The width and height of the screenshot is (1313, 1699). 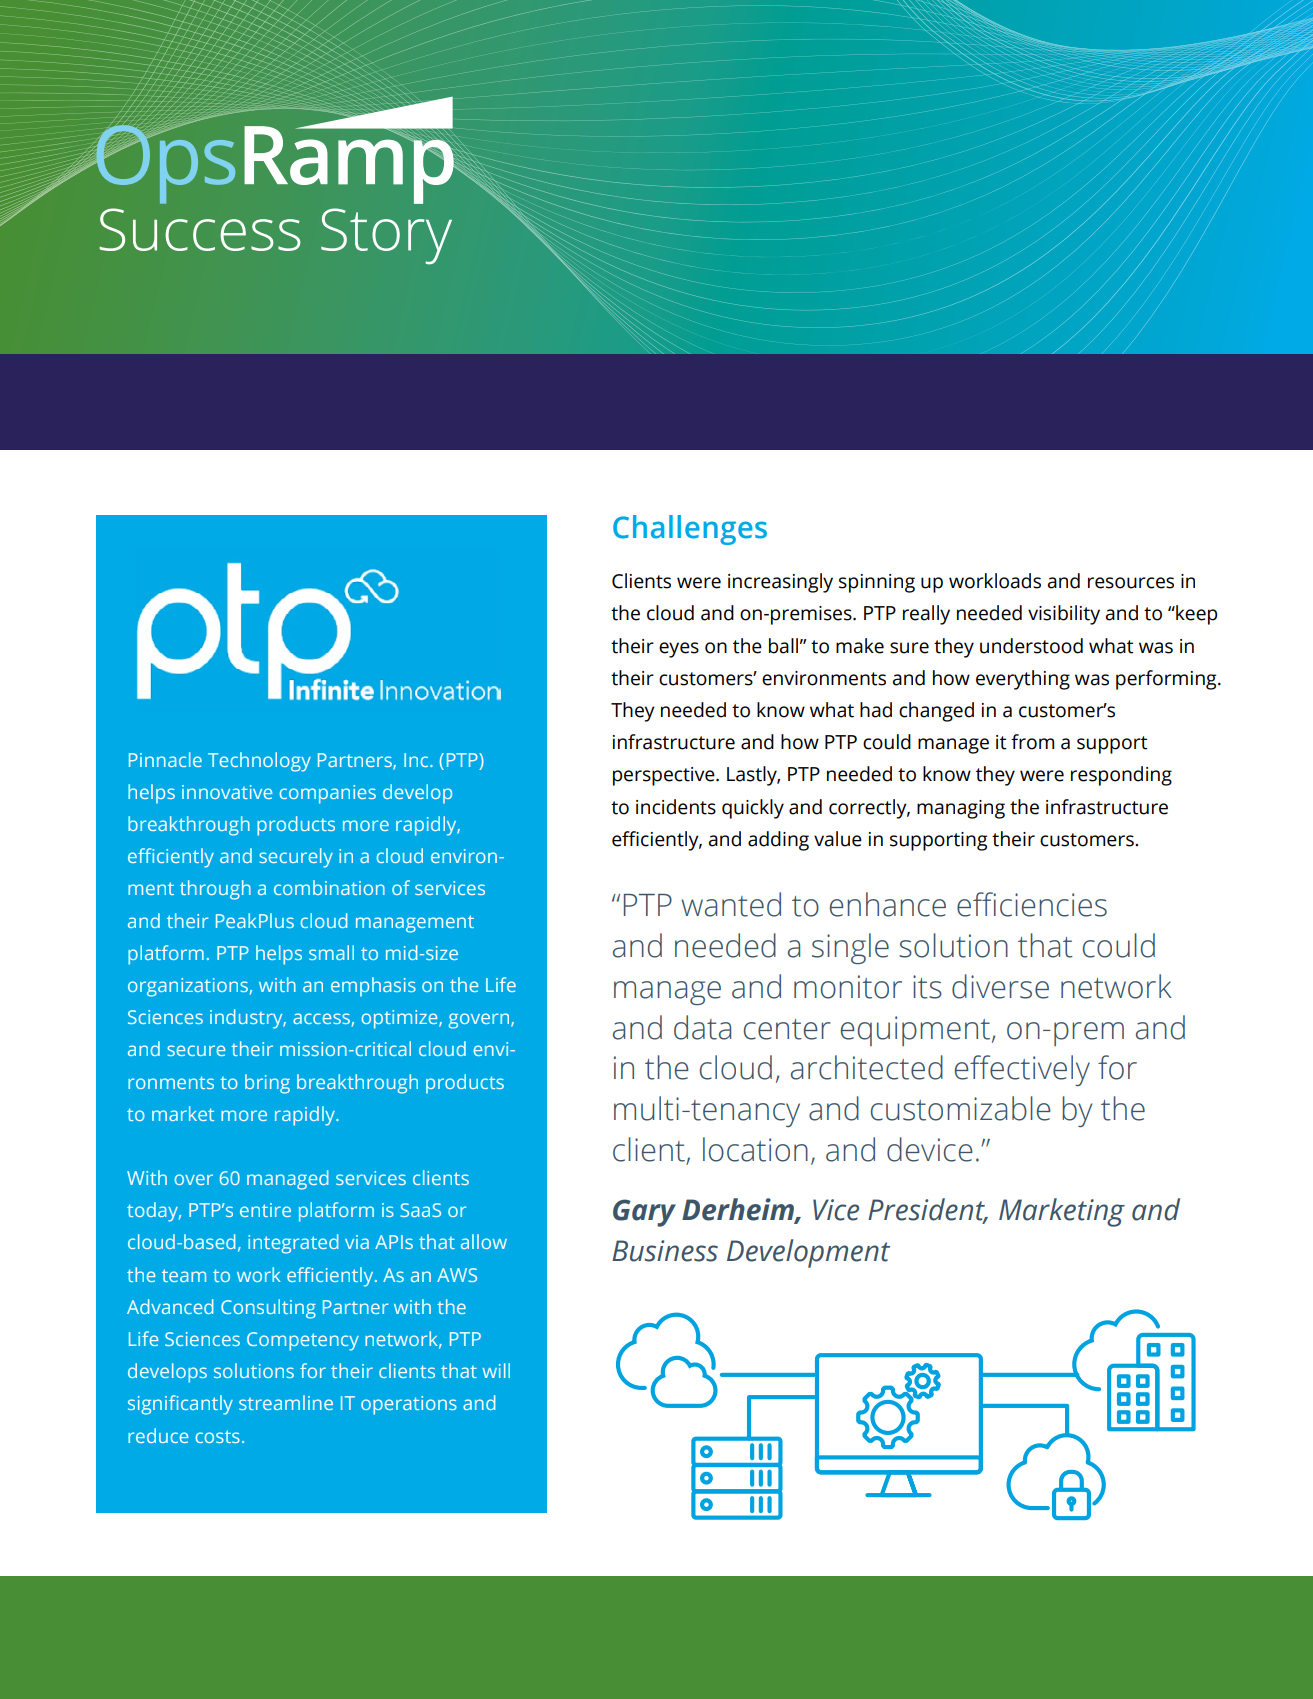 What do you see at coordinates (927, 1210) in the screenshot?
I see `President` at bounding box center [927, 1210].
